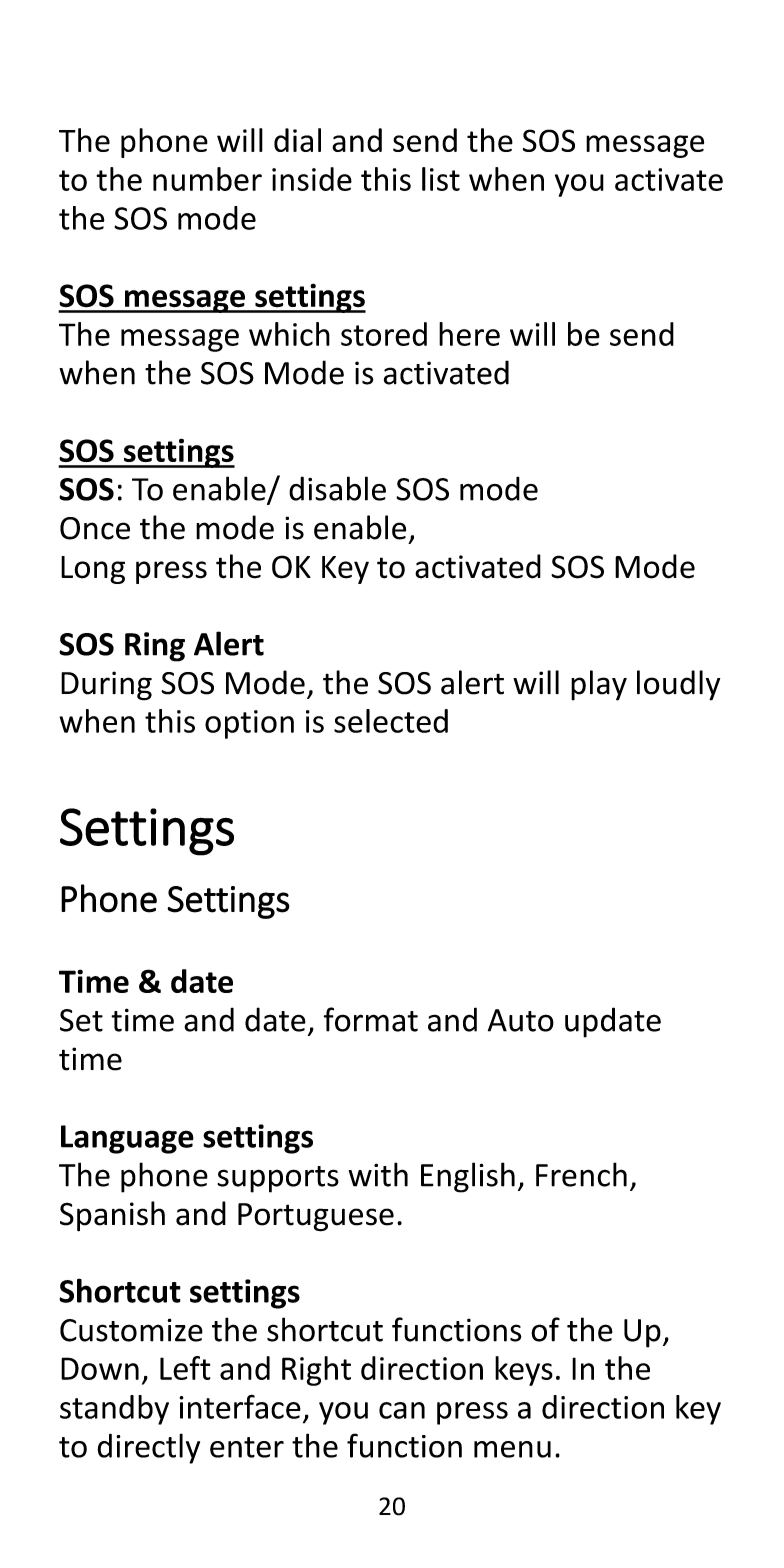 The image size is (784, 1568). What do you see at coordinates (402, 1410) in the page?
I see `can` at bounding box center [402, 1410].
